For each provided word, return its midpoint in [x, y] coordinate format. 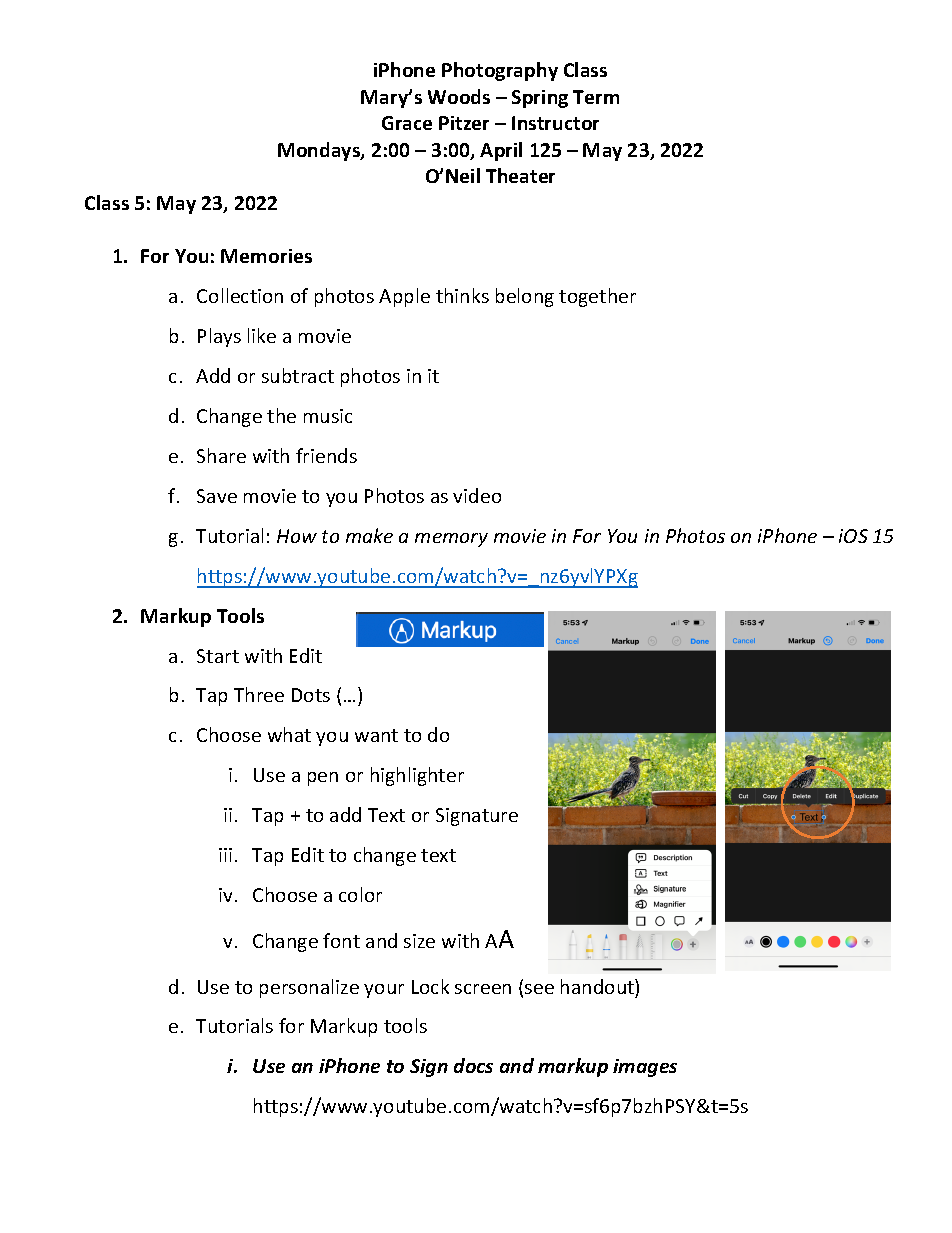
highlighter [417, 776]
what [289, 734]
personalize [309, 988]
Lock [430, 986]
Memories [266, 256]
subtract [298, 375]
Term [596, 97]
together [597, 297]
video [477, 495]
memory [451, 540]
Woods [459, 96]
